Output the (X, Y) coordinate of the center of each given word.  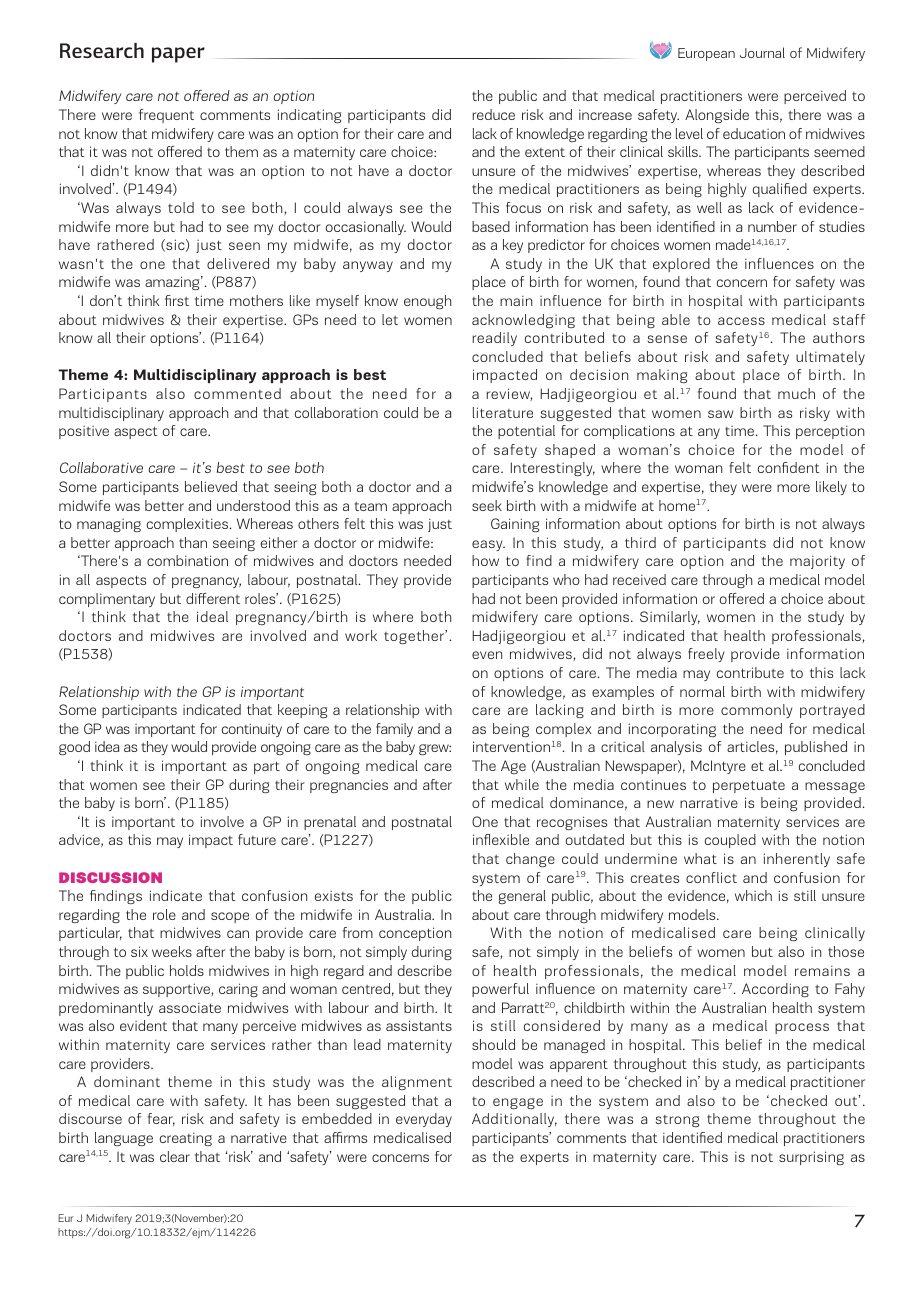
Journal (762, 52)
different (213, 598)
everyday (424, 1120)
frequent (166, 116)
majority (817, 562)
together (415, 637)
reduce (494, 114)
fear (161, 1119)
